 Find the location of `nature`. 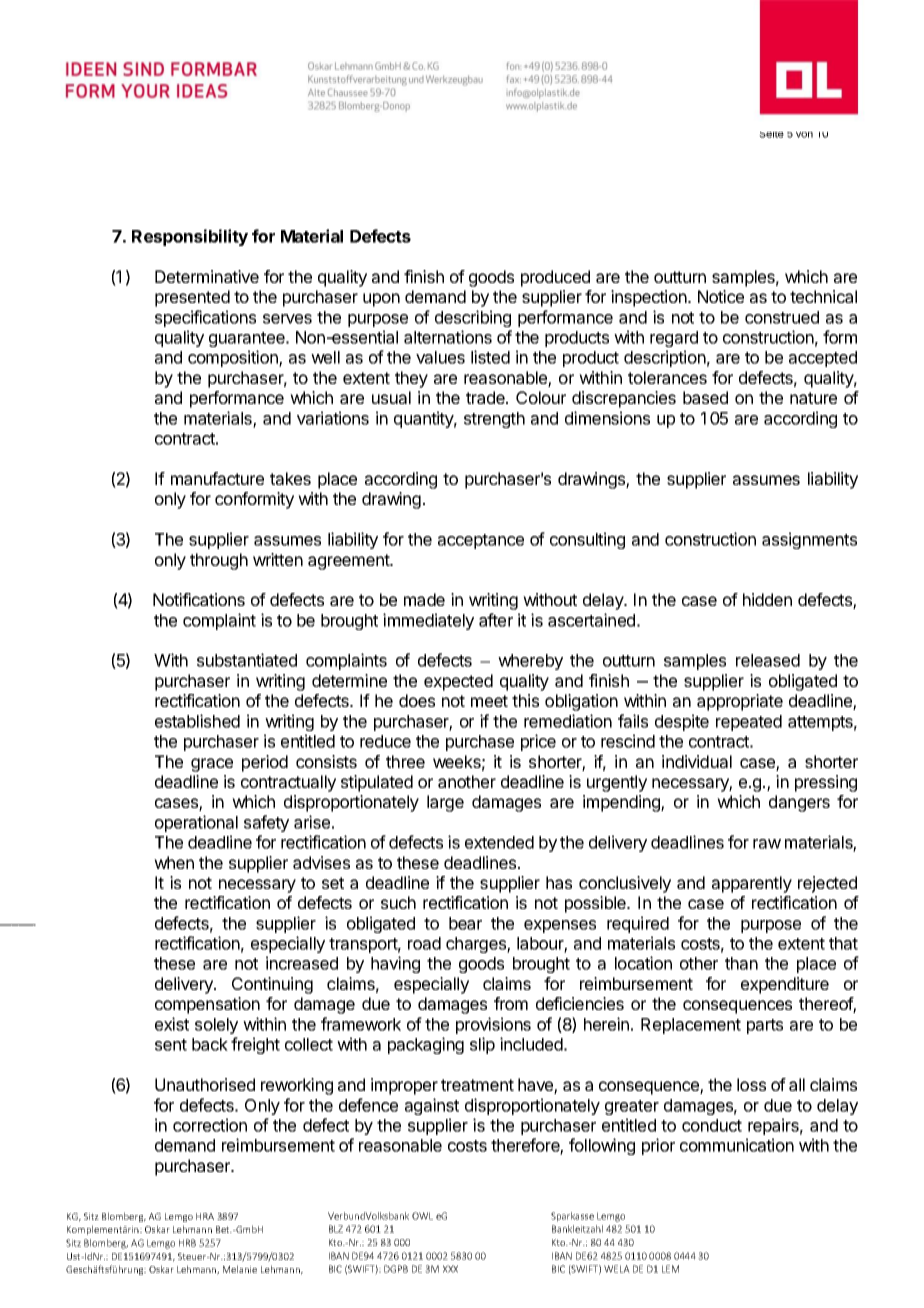

nature is located at coordinates (813, 398).
